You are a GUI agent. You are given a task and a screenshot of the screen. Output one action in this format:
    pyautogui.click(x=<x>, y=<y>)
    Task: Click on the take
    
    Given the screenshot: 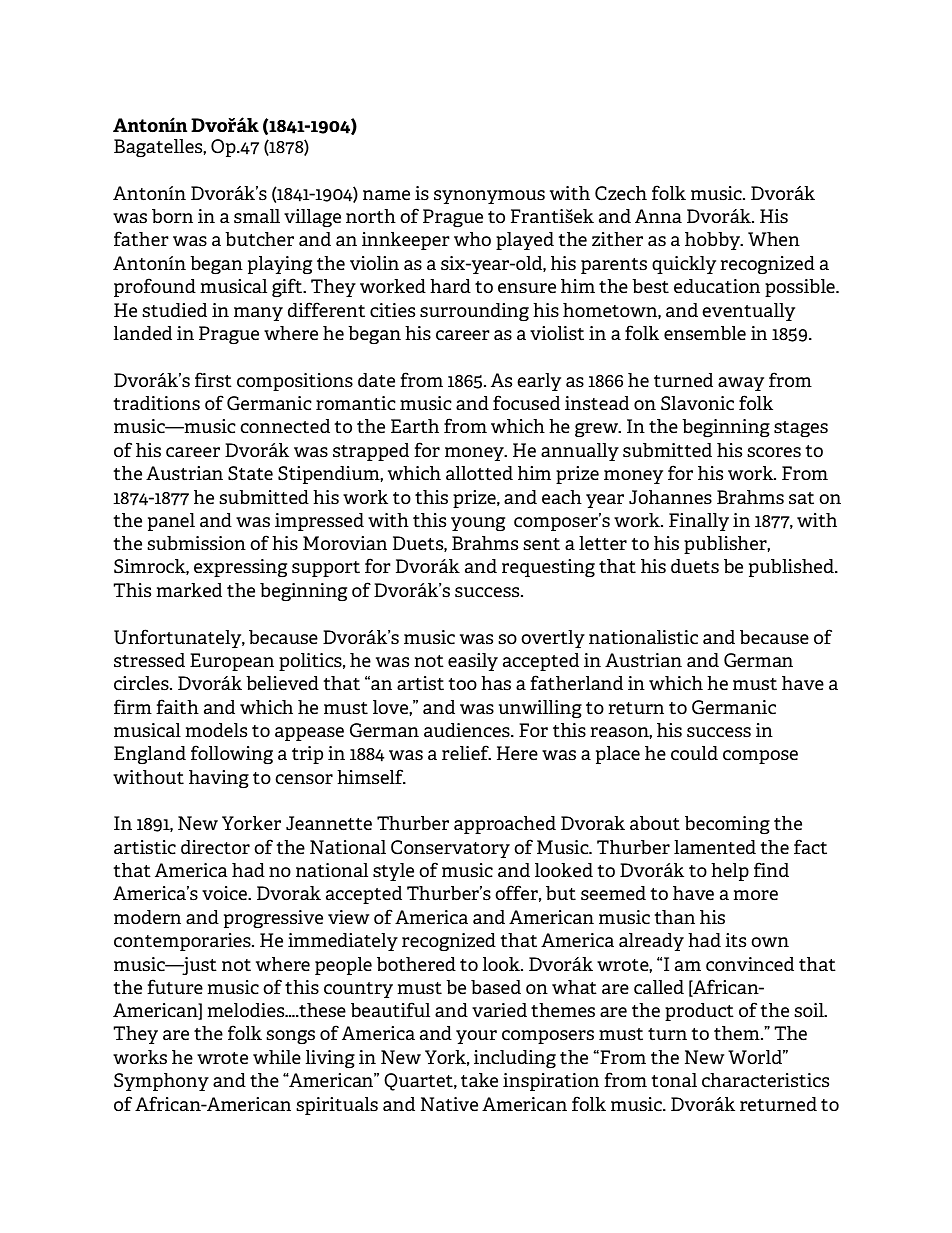 What is the action you would take?
    pyautogui.click(x=479, y=1080)
